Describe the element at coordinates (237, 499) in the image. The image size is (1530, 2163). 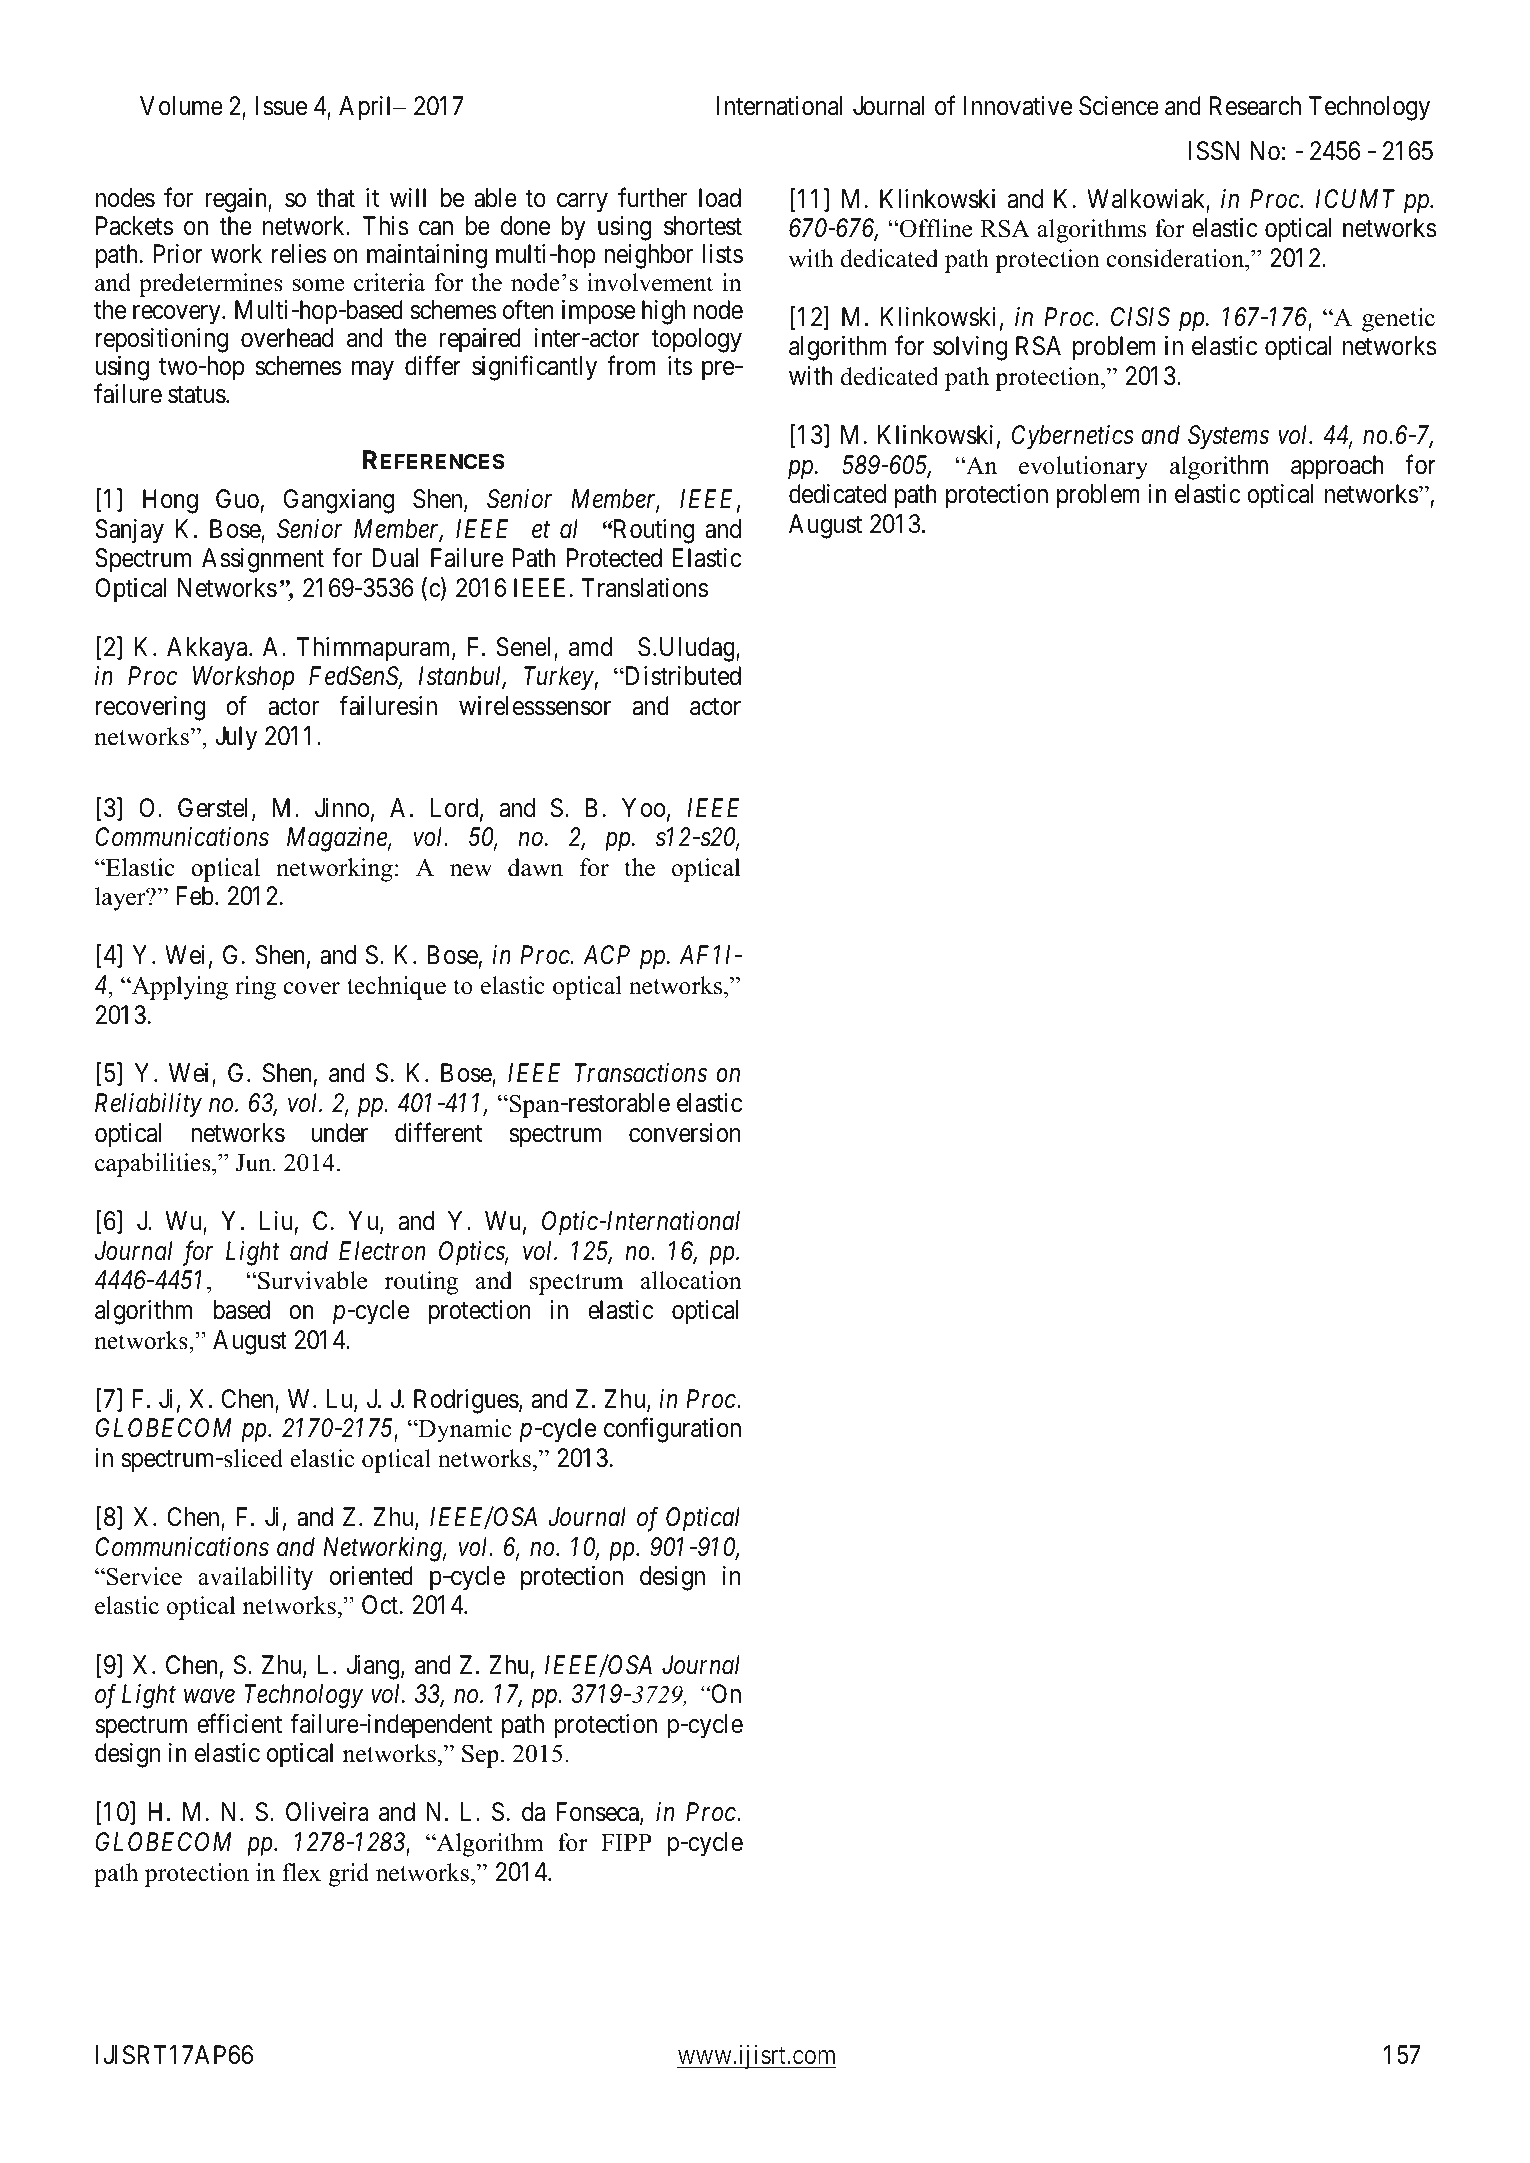
I see `Guo` at that location.
